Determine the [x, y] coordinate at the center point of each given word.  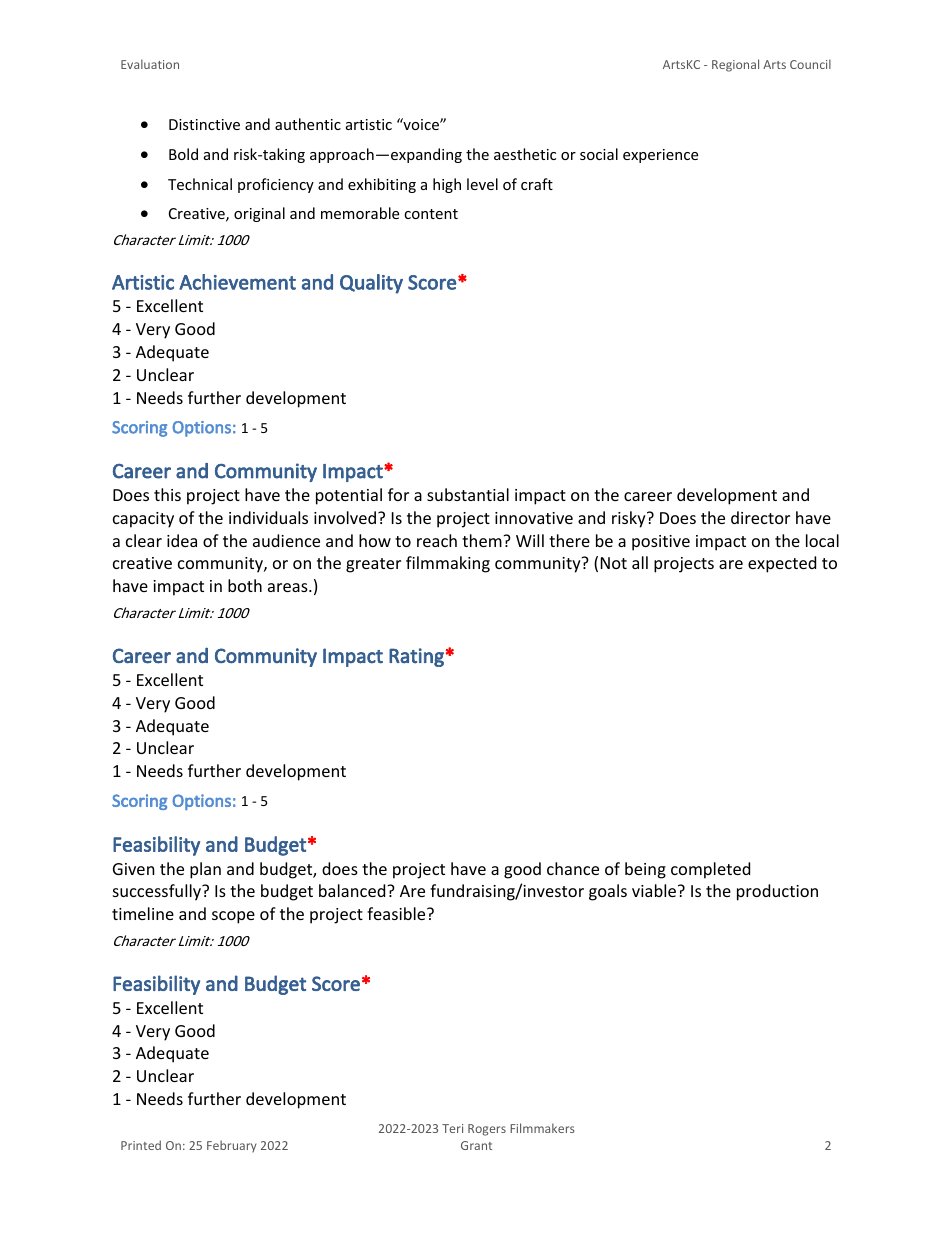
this [167, 494]
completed [710, 870]
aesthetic [525, 154]
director [760, 517]
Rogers [487, 1130]
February [232, 1146]
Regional [735, 65]
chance [573, 868]
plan [205, 870]
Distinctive [204, 124]
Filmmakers [542, 1128]
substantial [468, 494]
